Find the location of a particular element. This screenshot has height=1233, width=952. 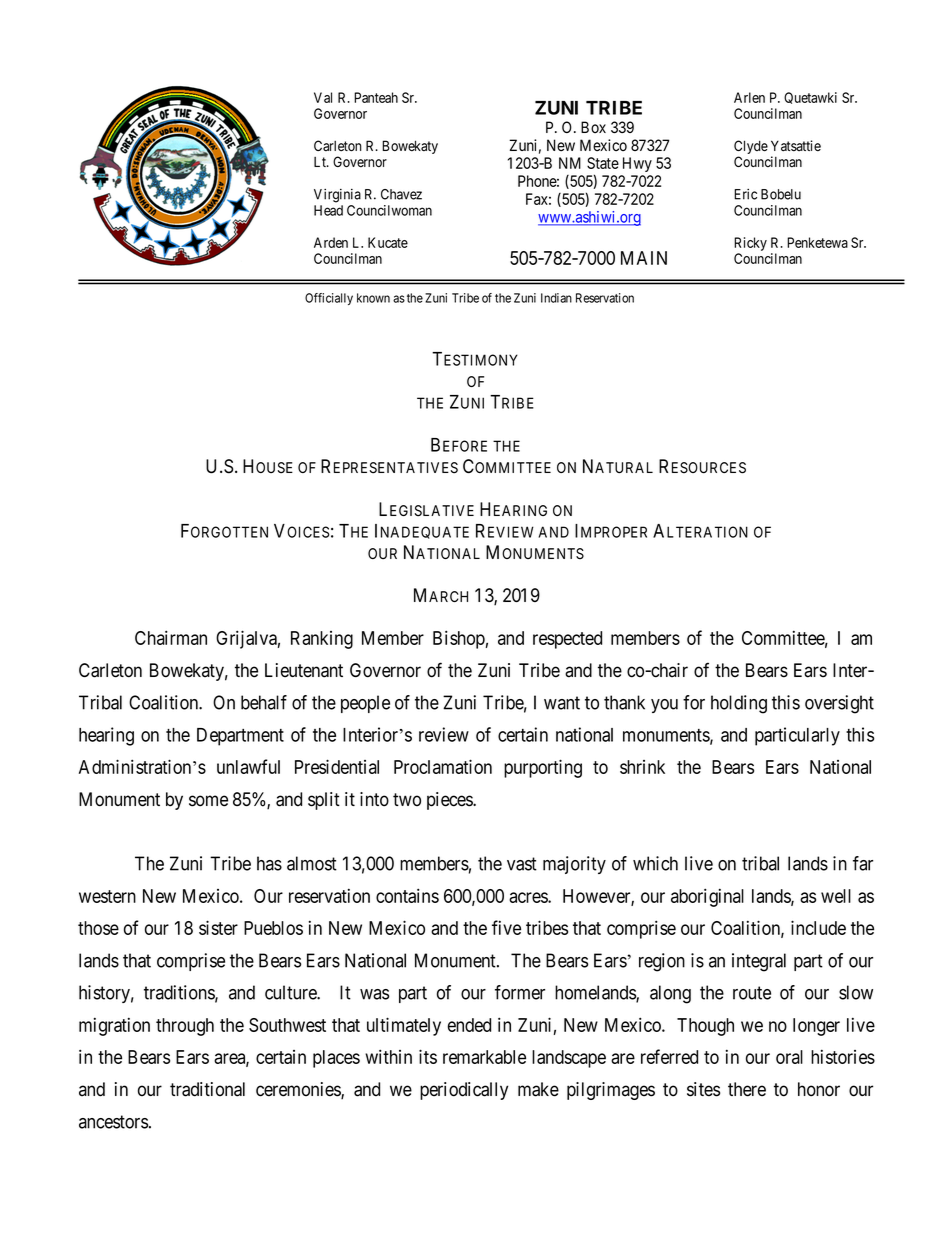

Ranking is located at coordinates (322, 640).
